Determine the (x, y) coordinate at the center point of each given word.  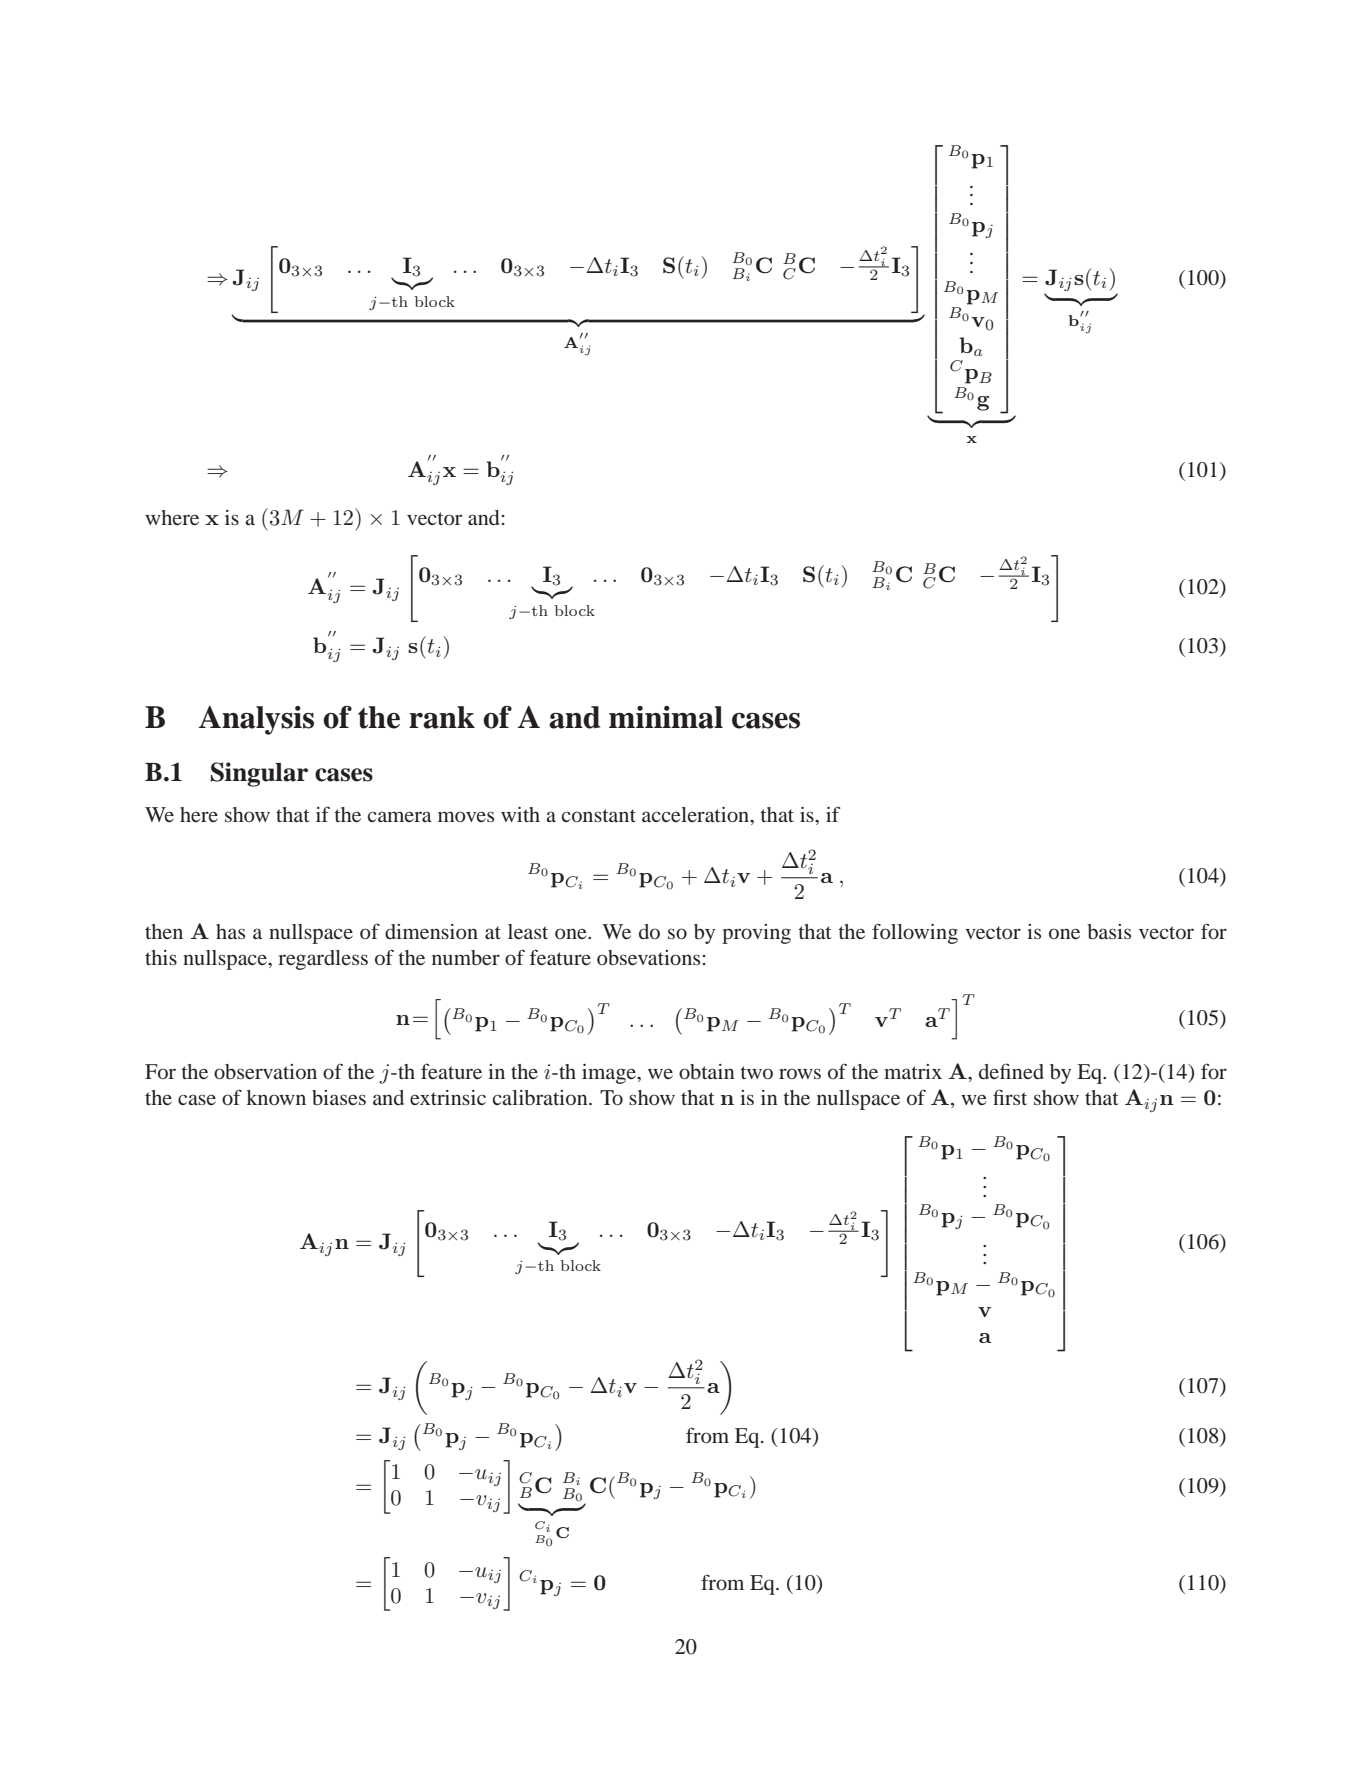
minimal (666, 717)
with (520, 814)
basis (1109, 931)
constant (599, 815)
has (230, 931)
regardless (323, 960)
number (466, 957)
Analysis (256, 720)
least (528, 931)
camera (400, 816)
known (276, 1097)
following (915, 933)
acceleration (697, 816)
